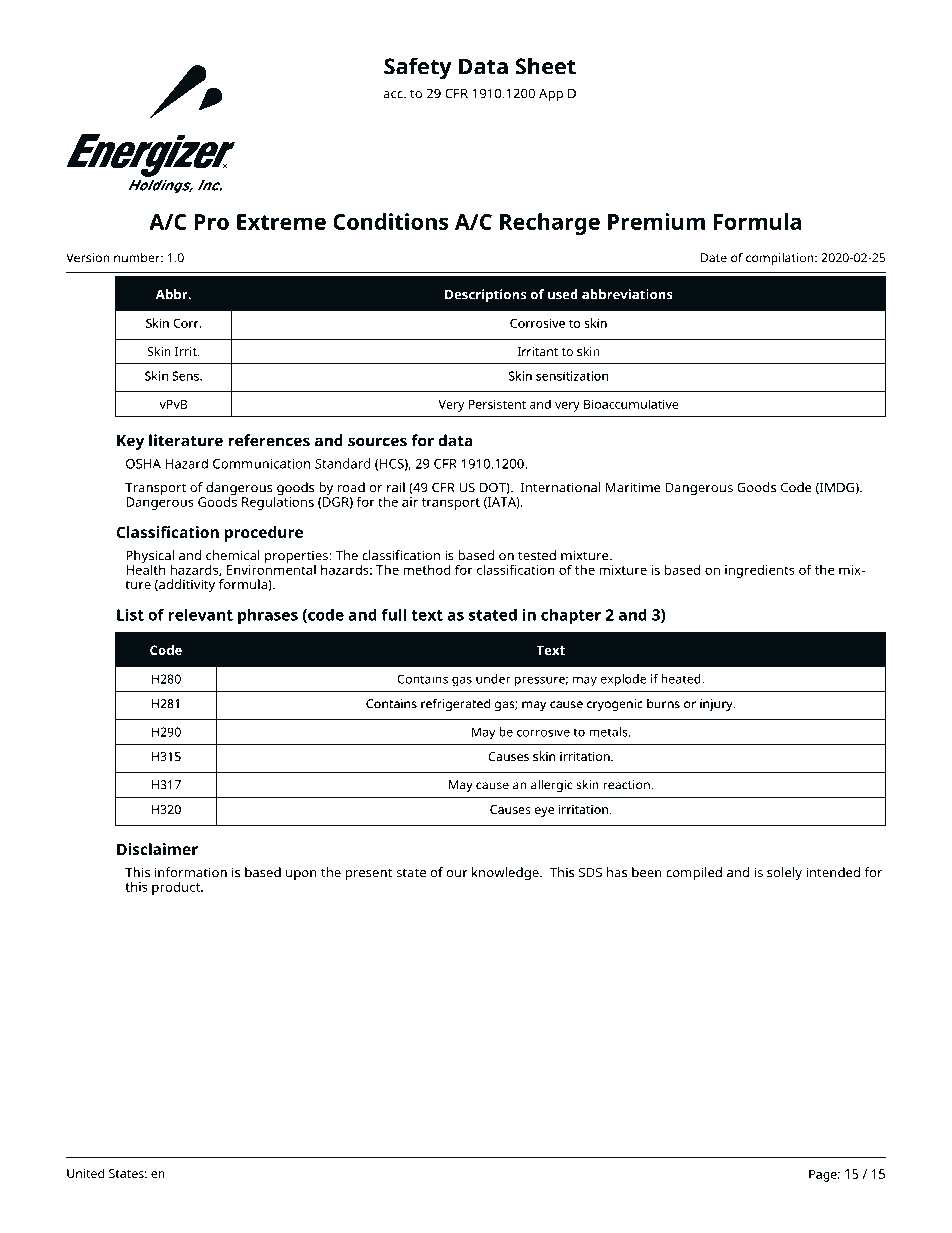 The height and width of the image is (1233, 952). What do you see at coordinates (656, 221) in the image?
I see `Premium` at bounding box center [656, 221].
